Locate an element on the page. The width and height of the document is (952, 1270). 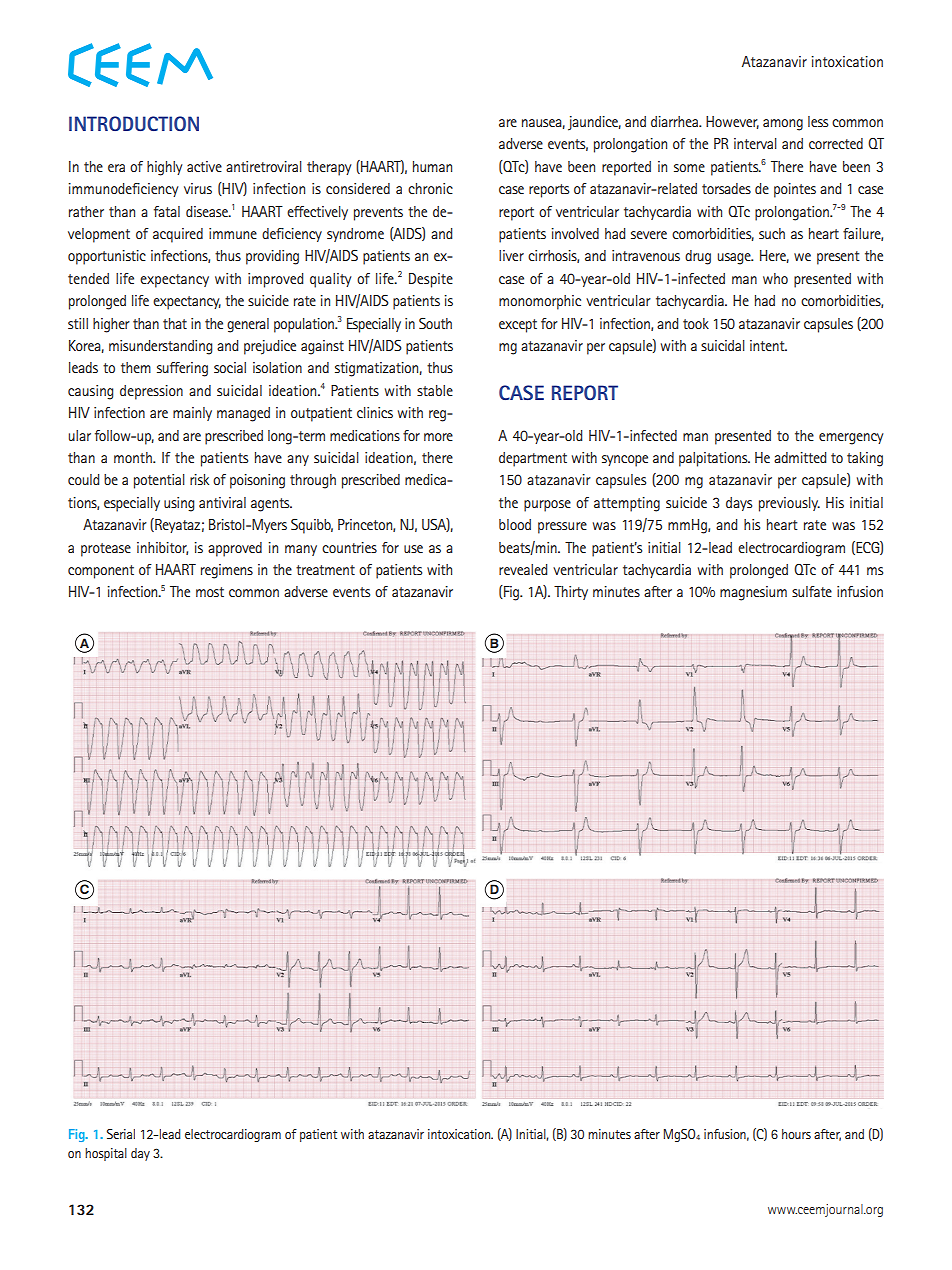
magnesium is located at coordinates (753, 593).
